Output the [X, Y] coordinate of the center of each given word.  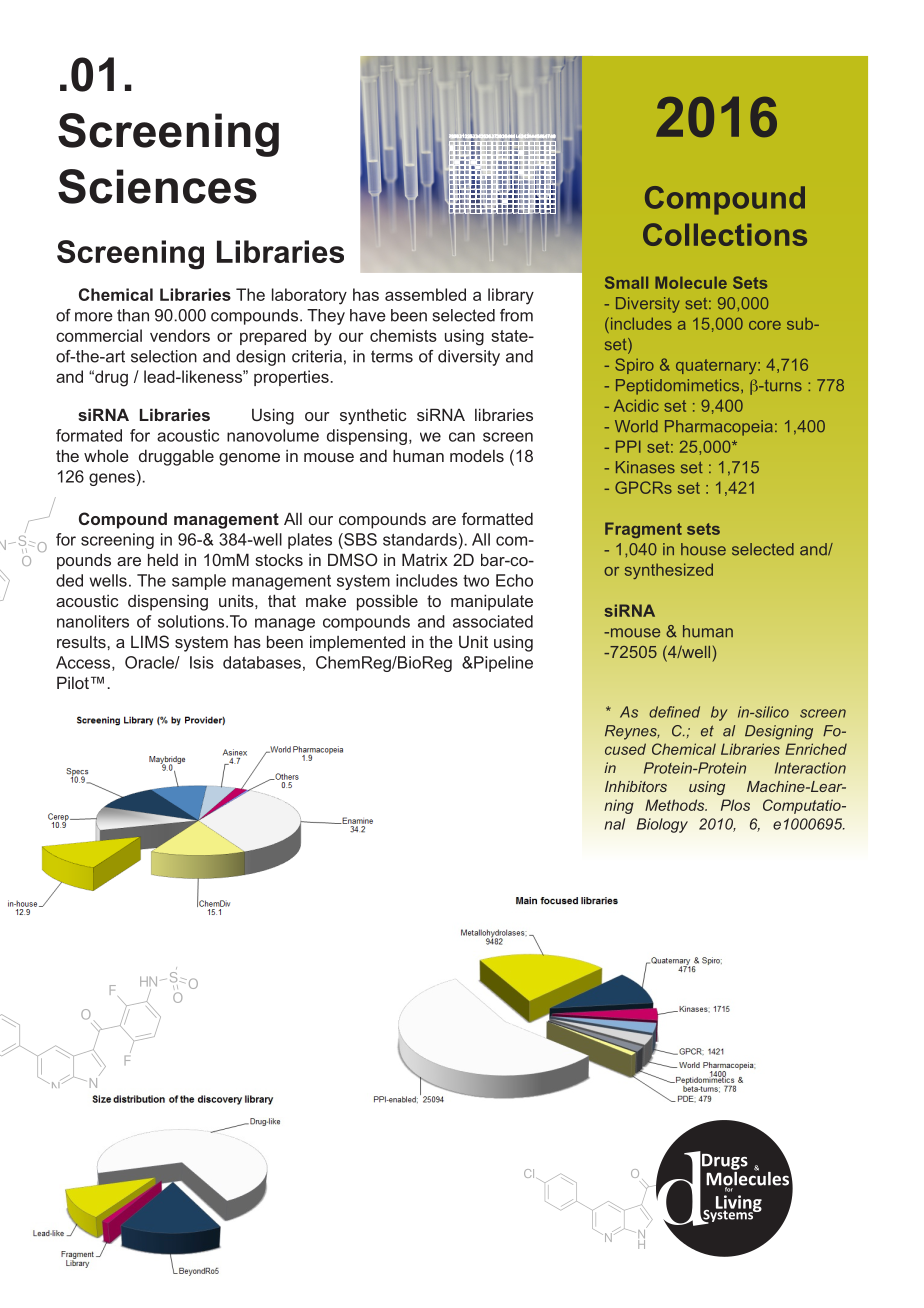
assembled [425, 294]
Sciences [157, 186]
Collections [725, 234]
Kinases [645, 467]
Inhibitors [636, 786]
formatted [497, 518]
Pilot [73, 682]
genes [112, 479]
